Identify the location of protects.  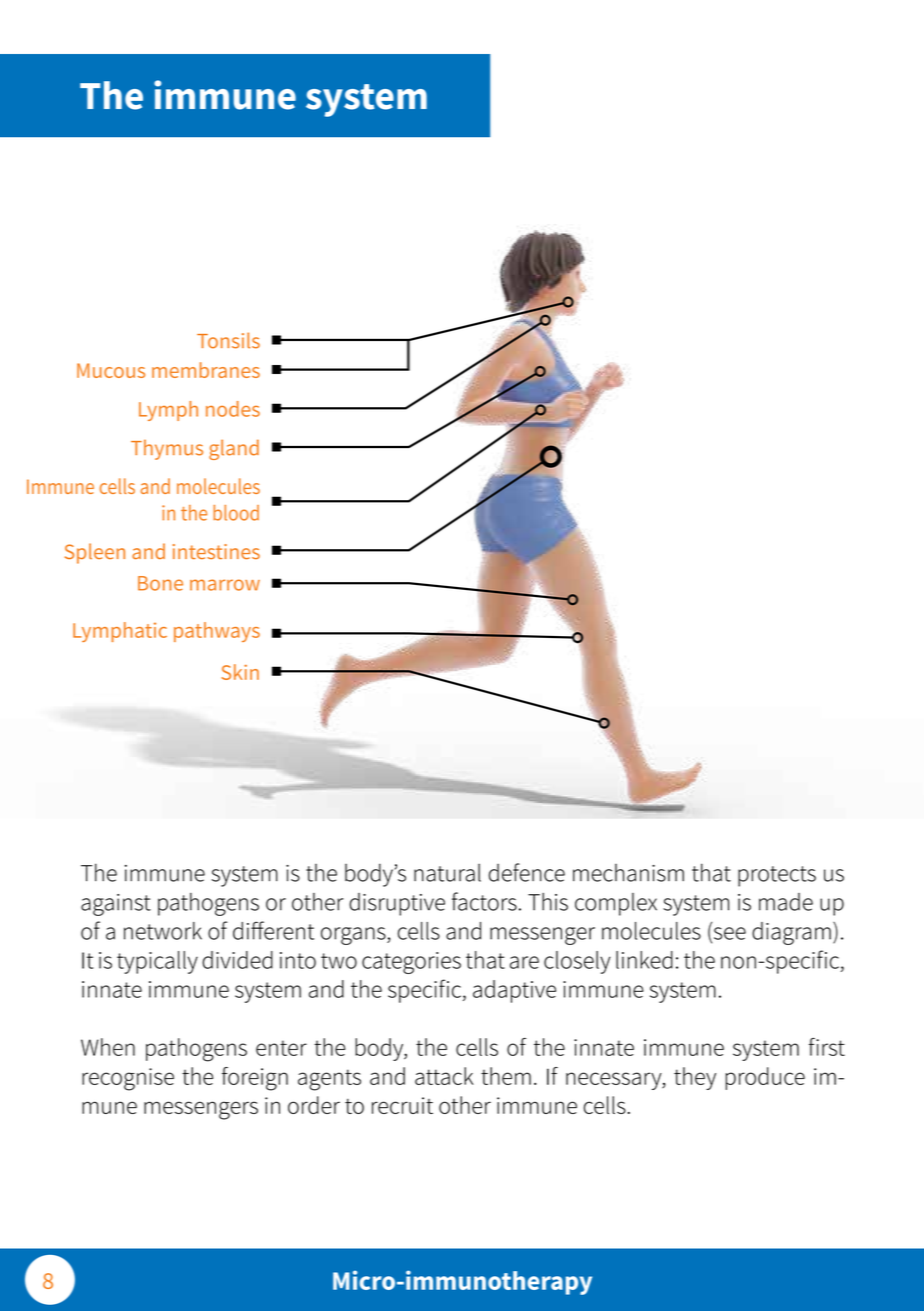
(777, 876).
